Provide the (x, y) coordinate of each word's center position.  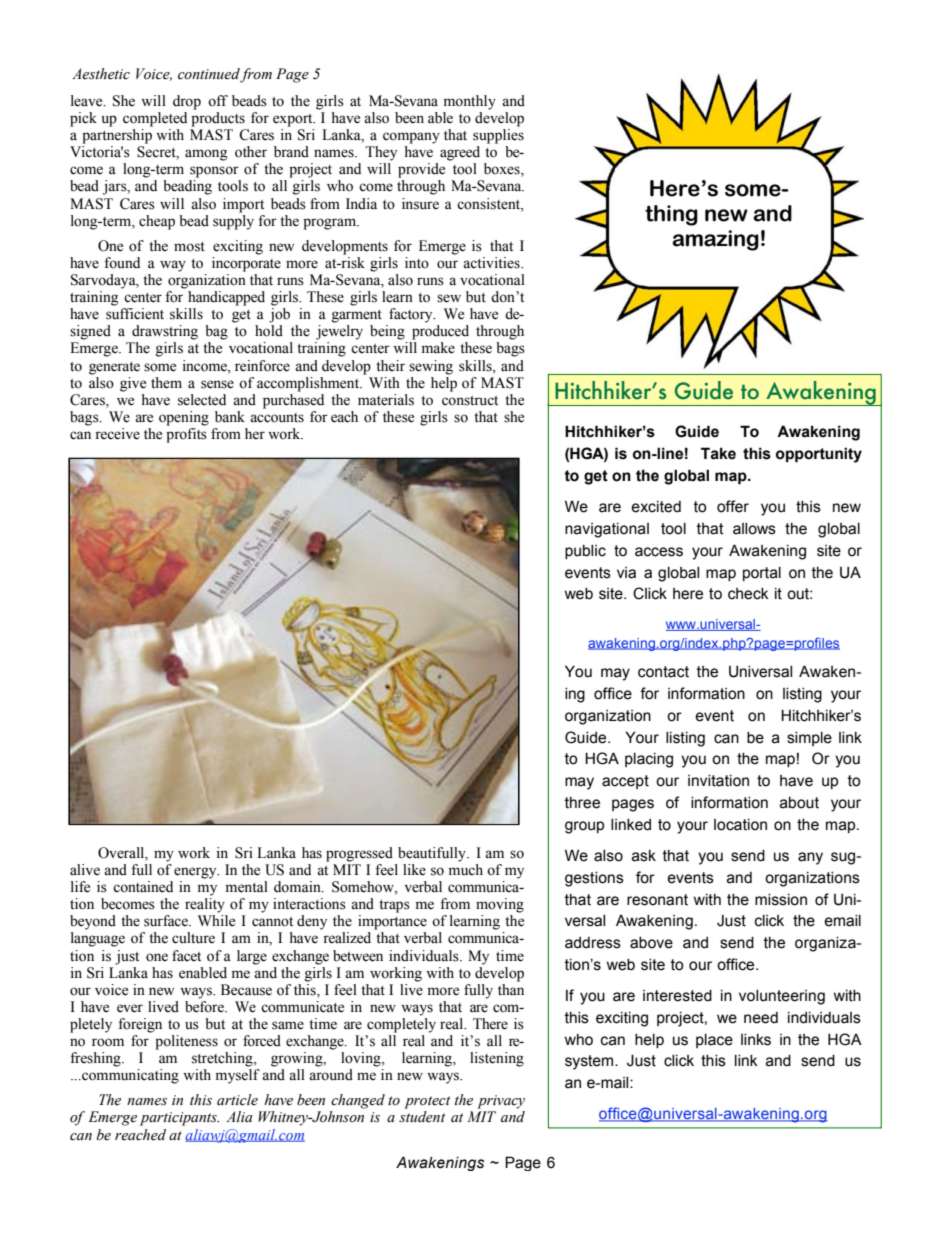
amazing (715, 240)
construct (470, 401)
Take (718, 453)
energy (196, 873)
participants (179, 1119)
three (582, 803)
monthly (470, 102)
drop (187, 102)
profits (186, 435)
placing (649, 760)
